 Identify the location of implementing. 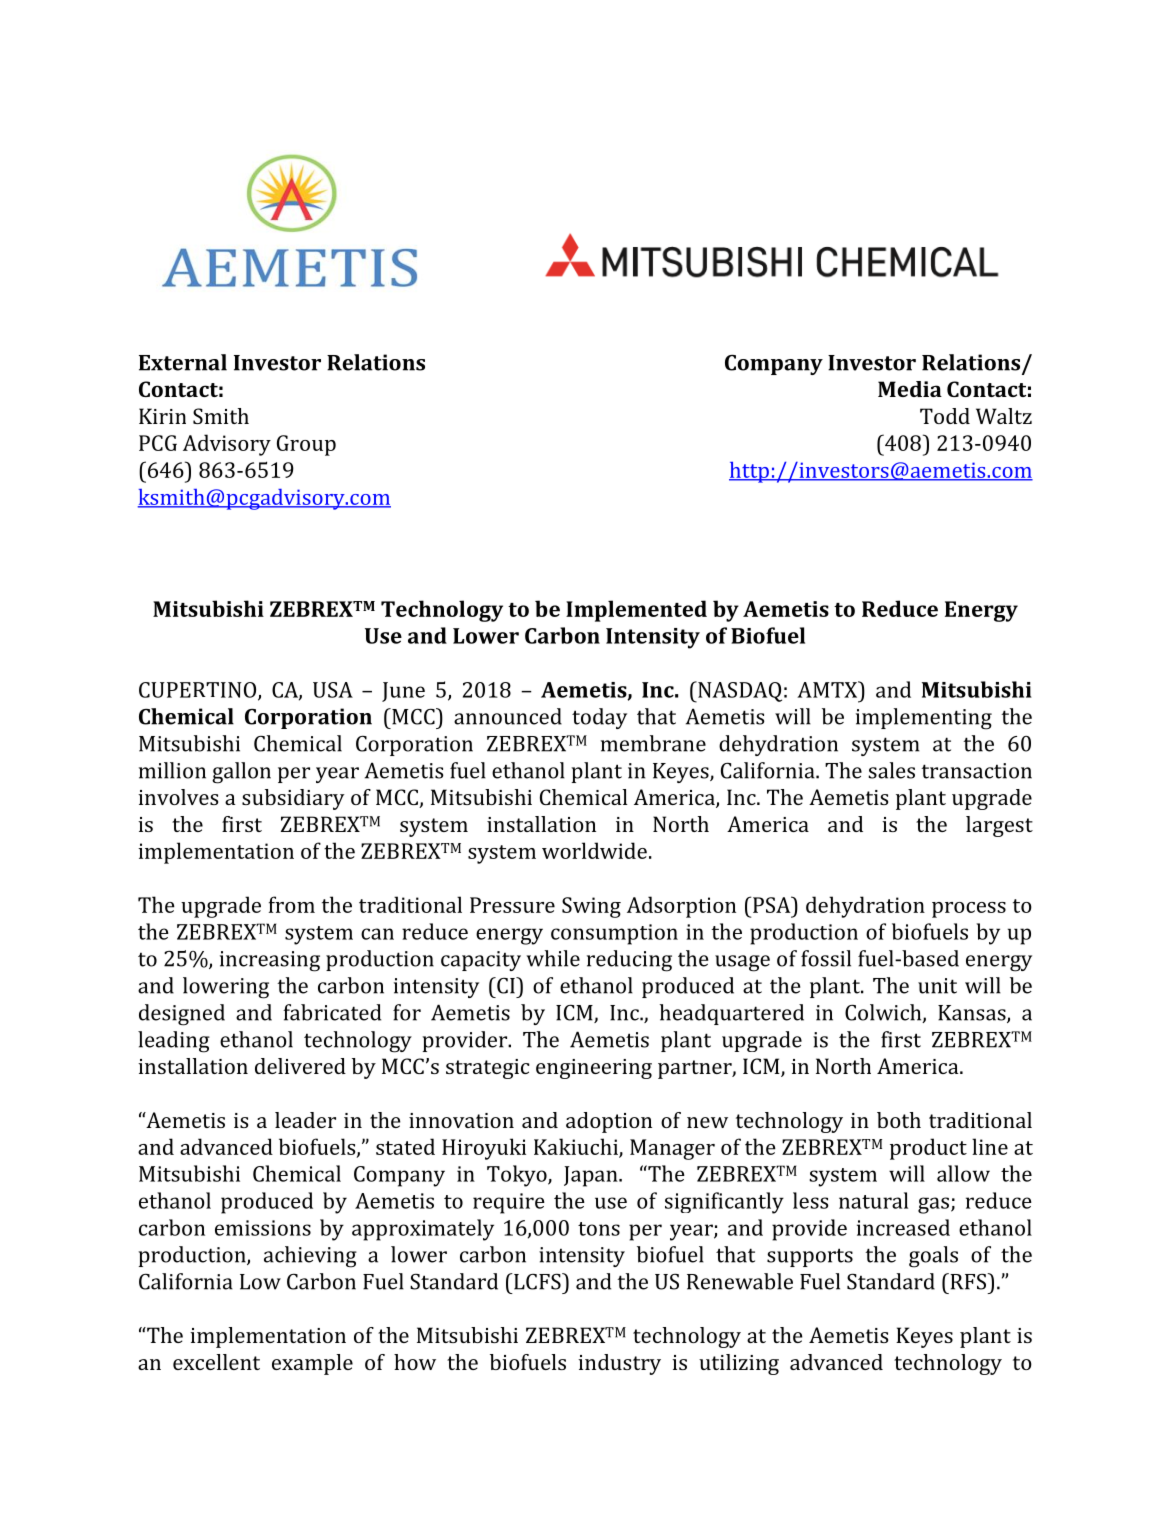
(924, 719).
